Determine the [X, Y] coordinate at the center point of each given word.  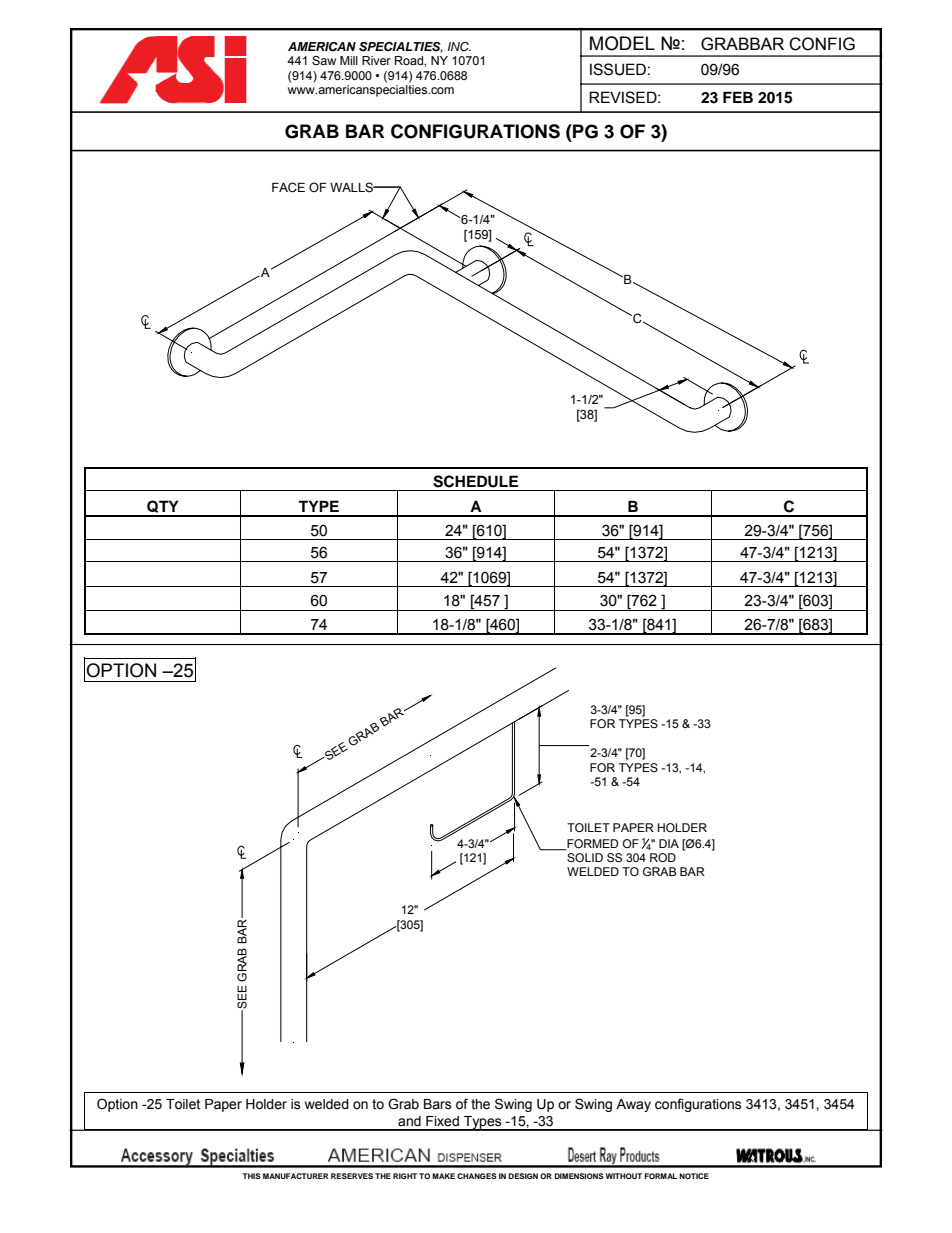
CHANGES [477, 1176]
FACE [288, 187]
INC [459, 46]
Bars [438, 1104]
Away [633, 1105]
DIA [669, 843]
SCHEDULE [475, 481]
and [409, 1121]
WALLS [352, 187]
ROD [663, 857]
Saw [324, 60]
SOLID [584, 856]
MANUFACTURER [295, 1176]
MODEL [622, 43]
